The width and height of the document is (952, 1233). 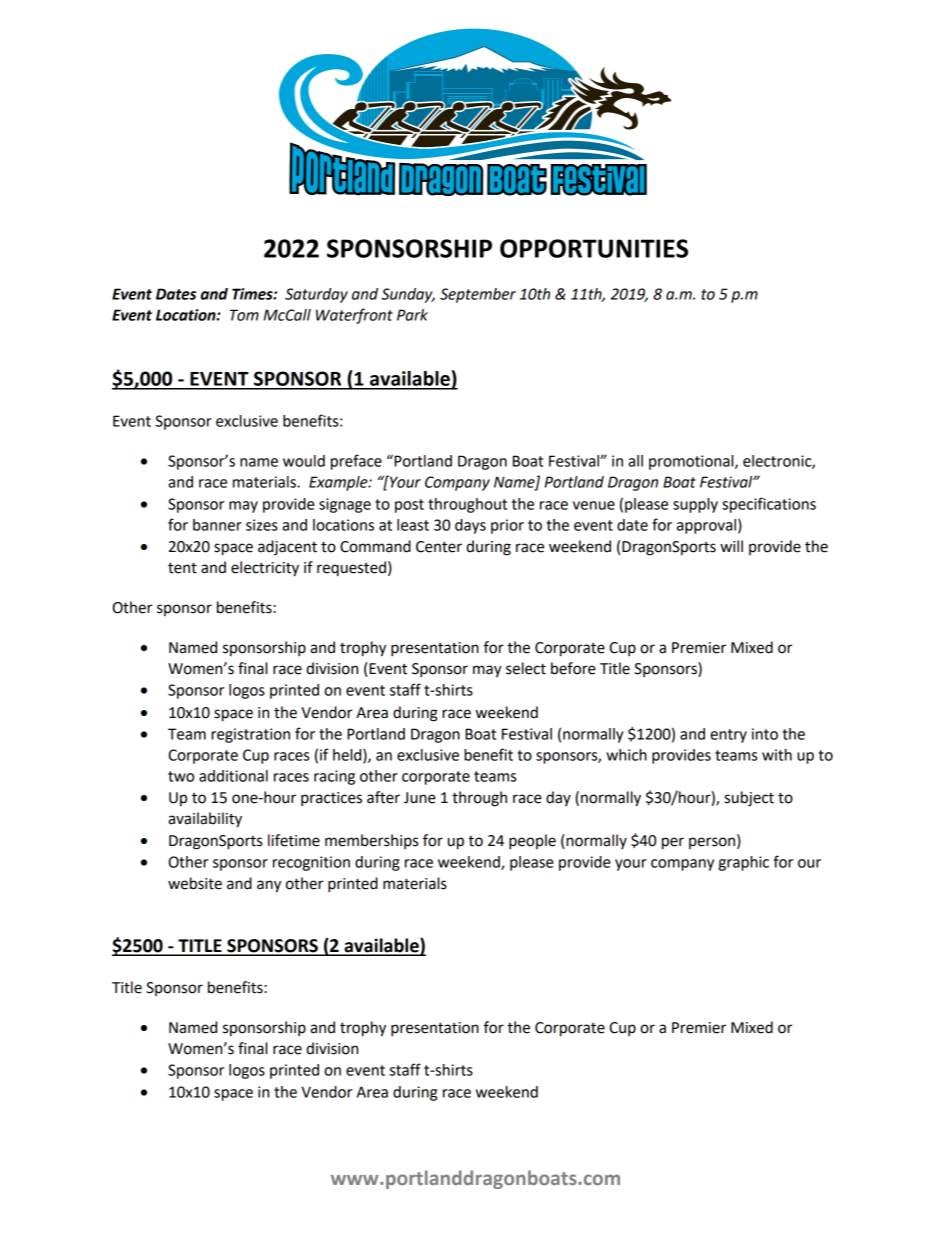 What do you see at coordinates (573, 668) in the document?
I see `before` at bounding box center [573, 668].
